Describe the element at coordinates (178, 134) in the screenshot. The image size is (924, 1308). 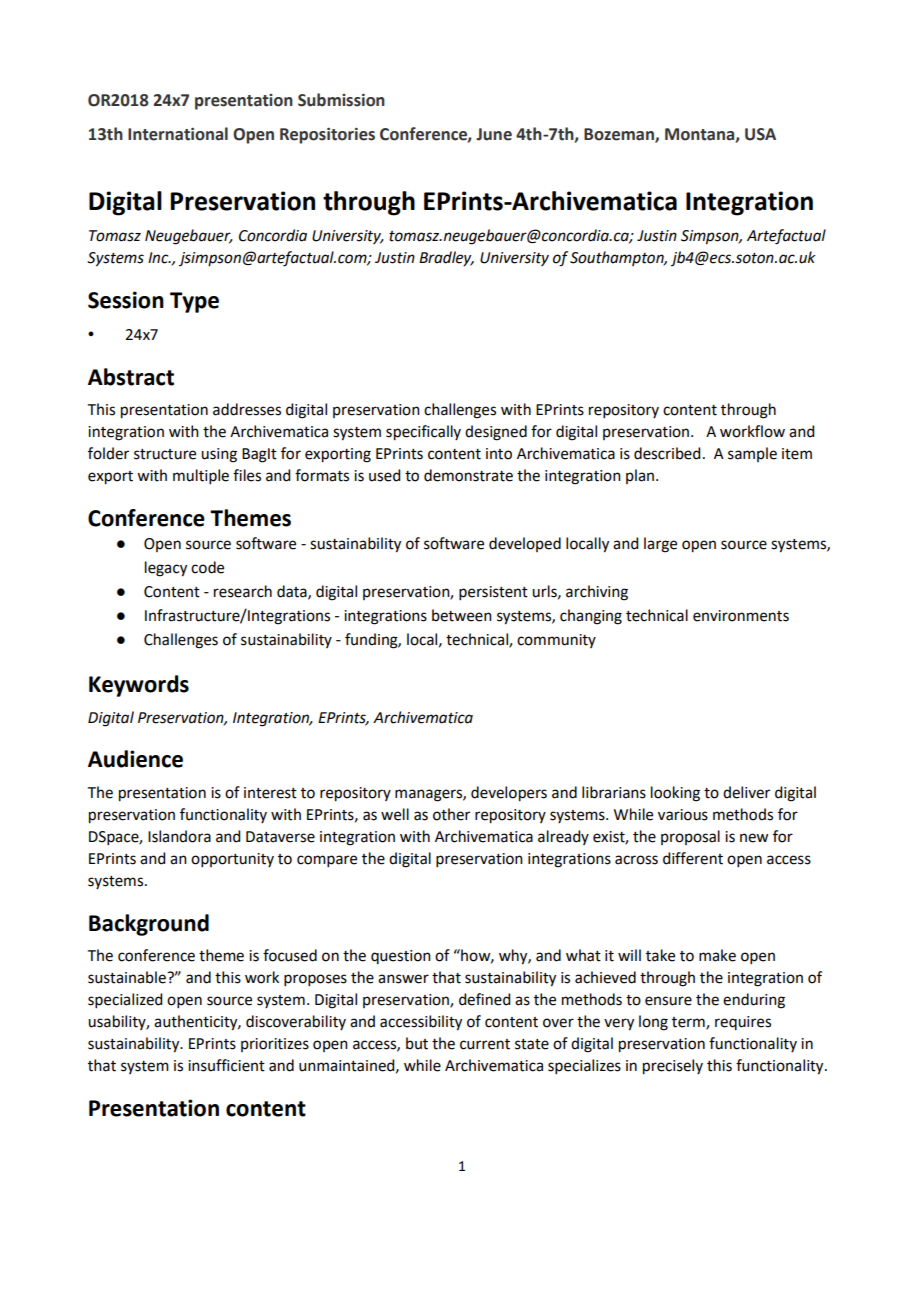
I see `International` at that location.
